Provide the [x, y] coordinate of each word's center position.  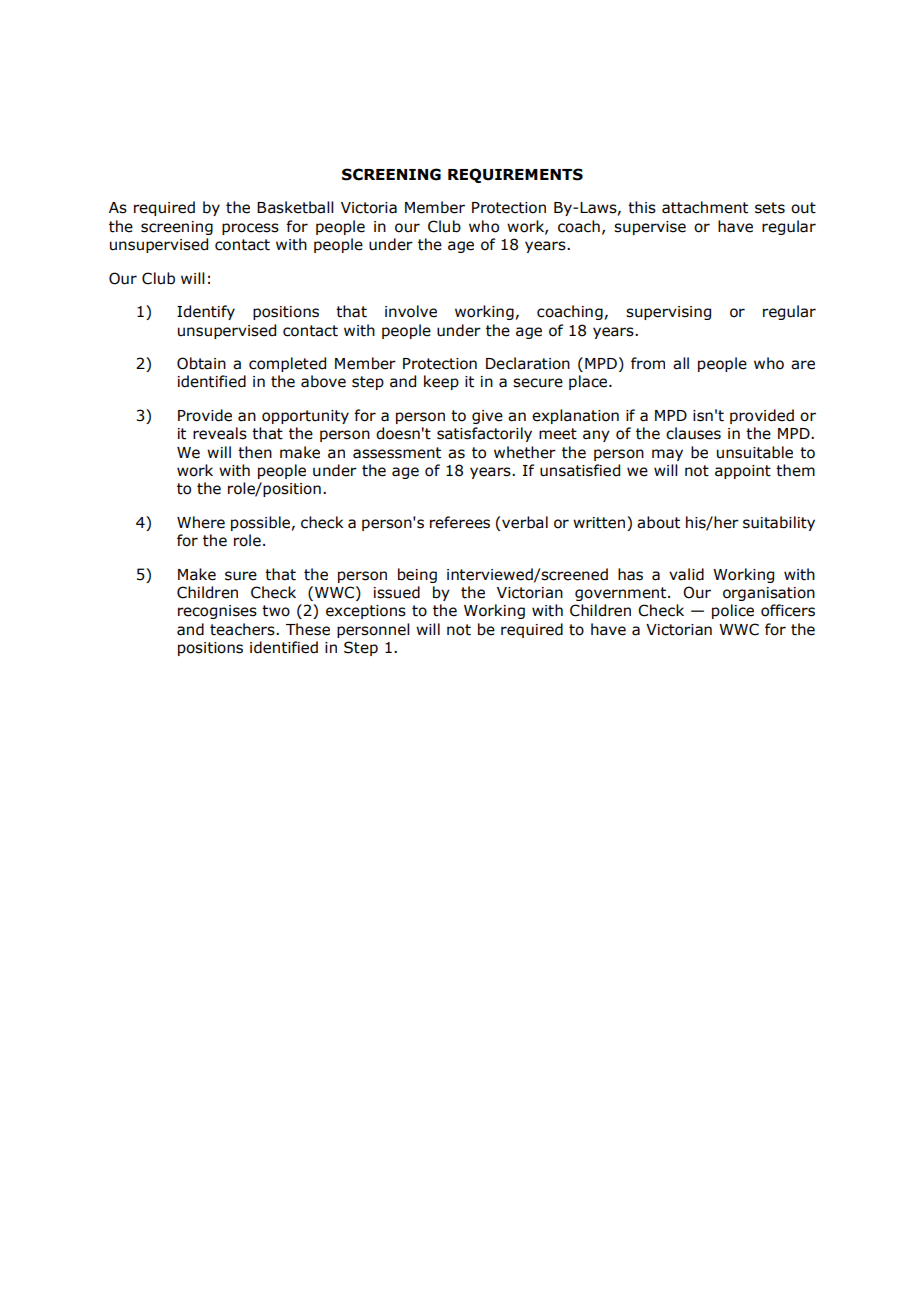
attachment [705, 207]
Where [201, 522]
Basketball [295, 207]
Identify [206, 312]
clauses [693, 433]
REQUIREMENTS [515, 175]
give [487, 417]
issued [397, 592]
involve [411, 311]
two [276, 611]
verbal [525, 522]
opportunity [305, 417]
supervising [668, 313]
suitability [779, 523]
